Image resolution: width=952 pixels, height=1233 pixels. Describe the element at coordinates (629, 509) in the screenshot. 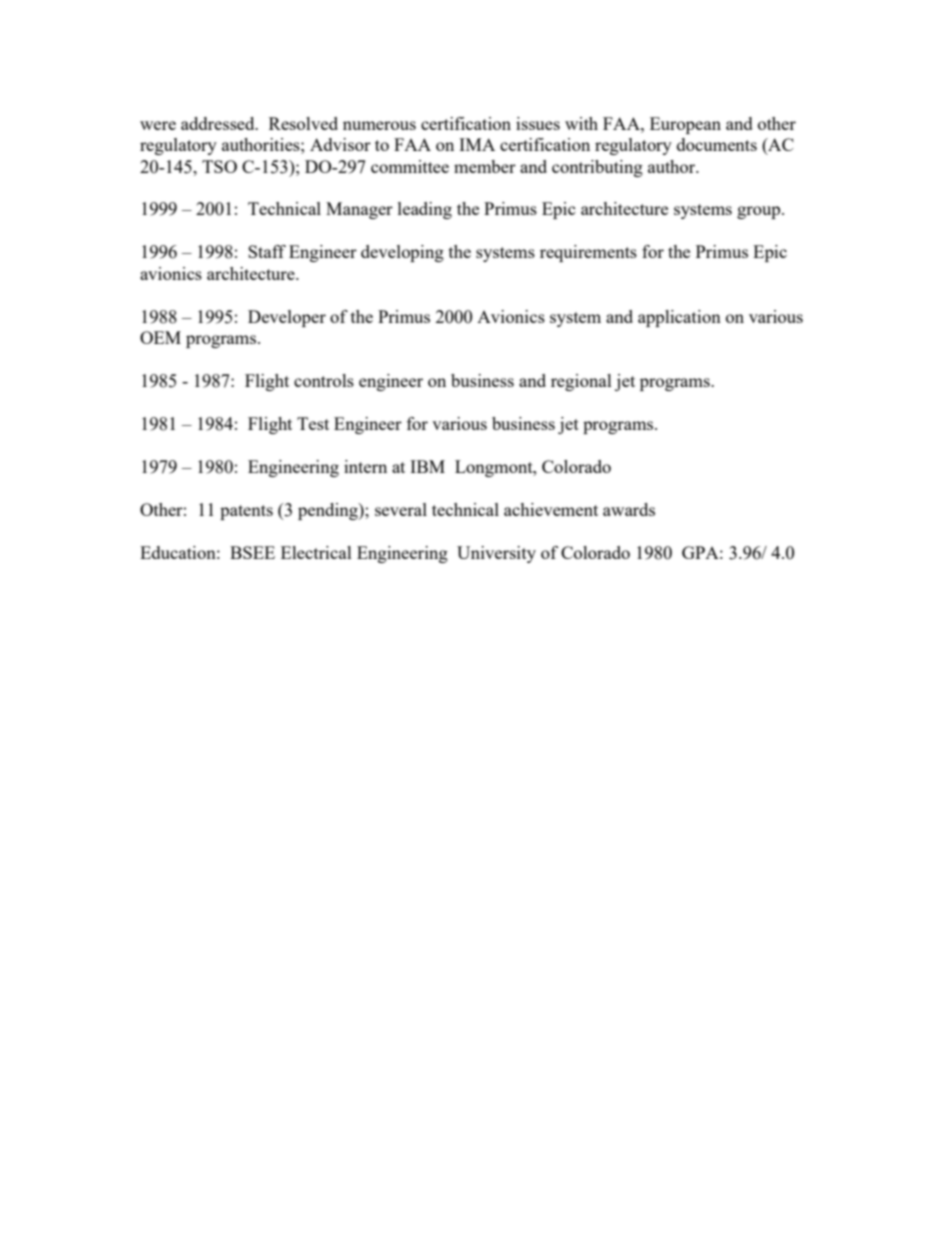

I see `awards` at that location.
